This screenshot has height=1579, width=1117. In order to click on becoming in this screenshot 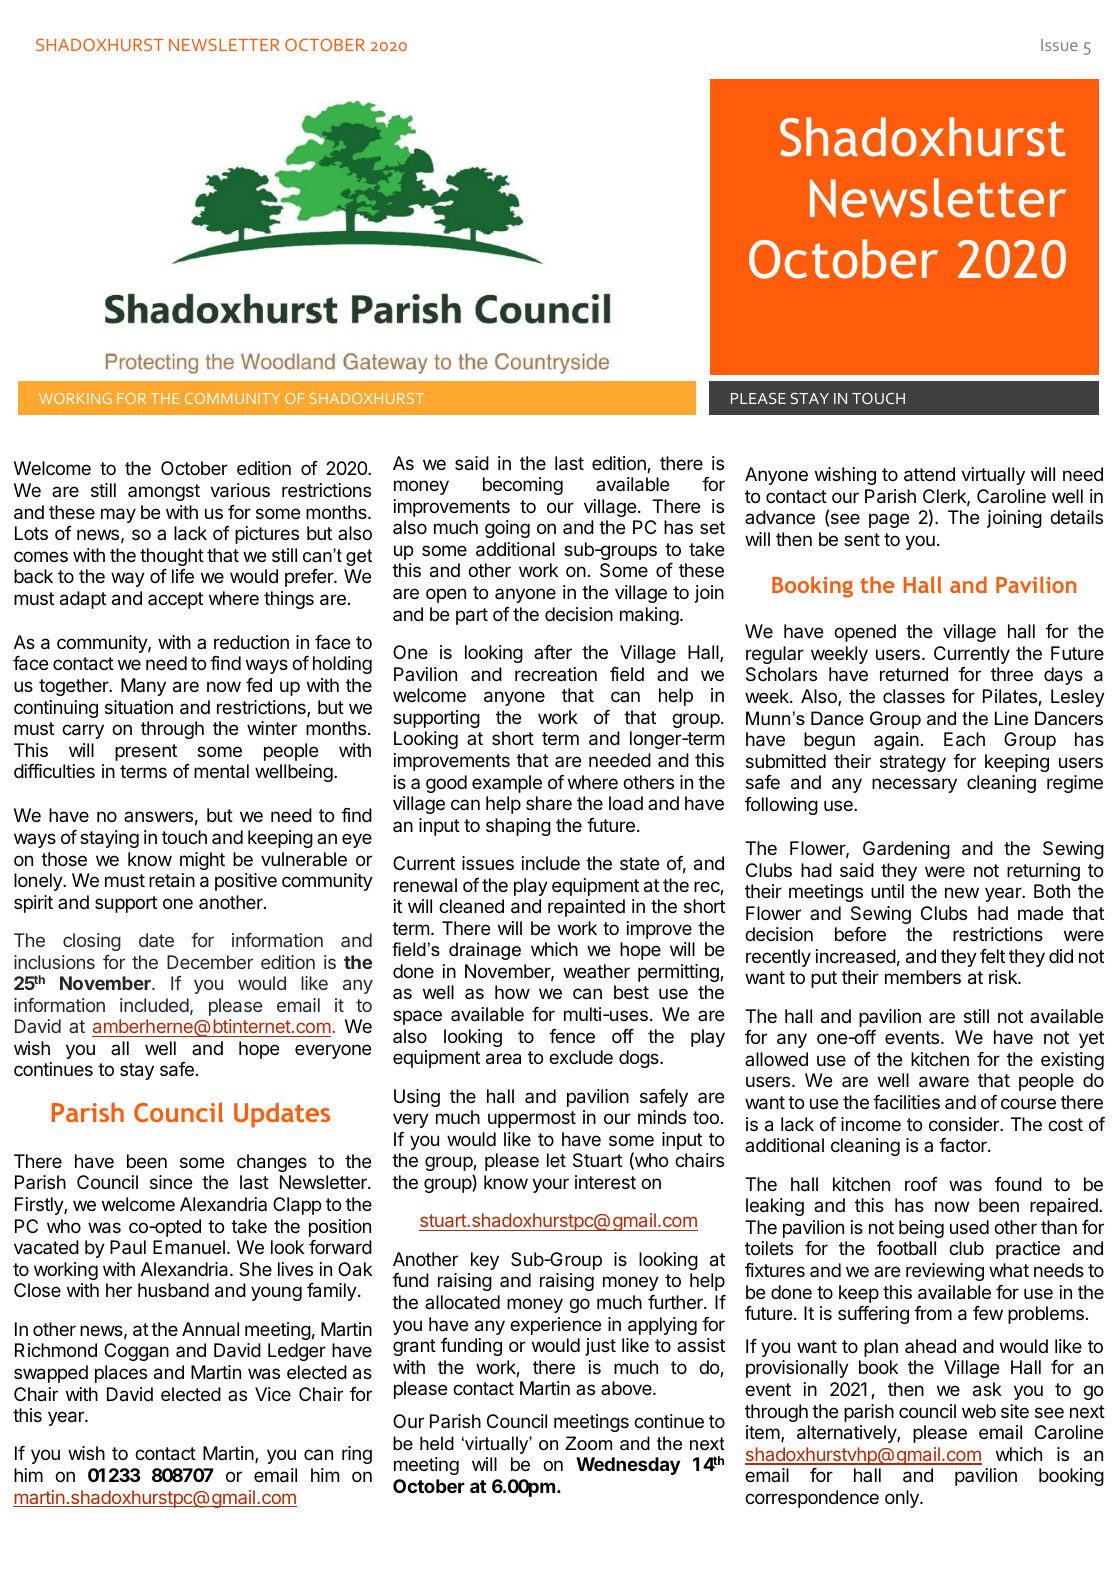, I will do `click(523, 486)`.
